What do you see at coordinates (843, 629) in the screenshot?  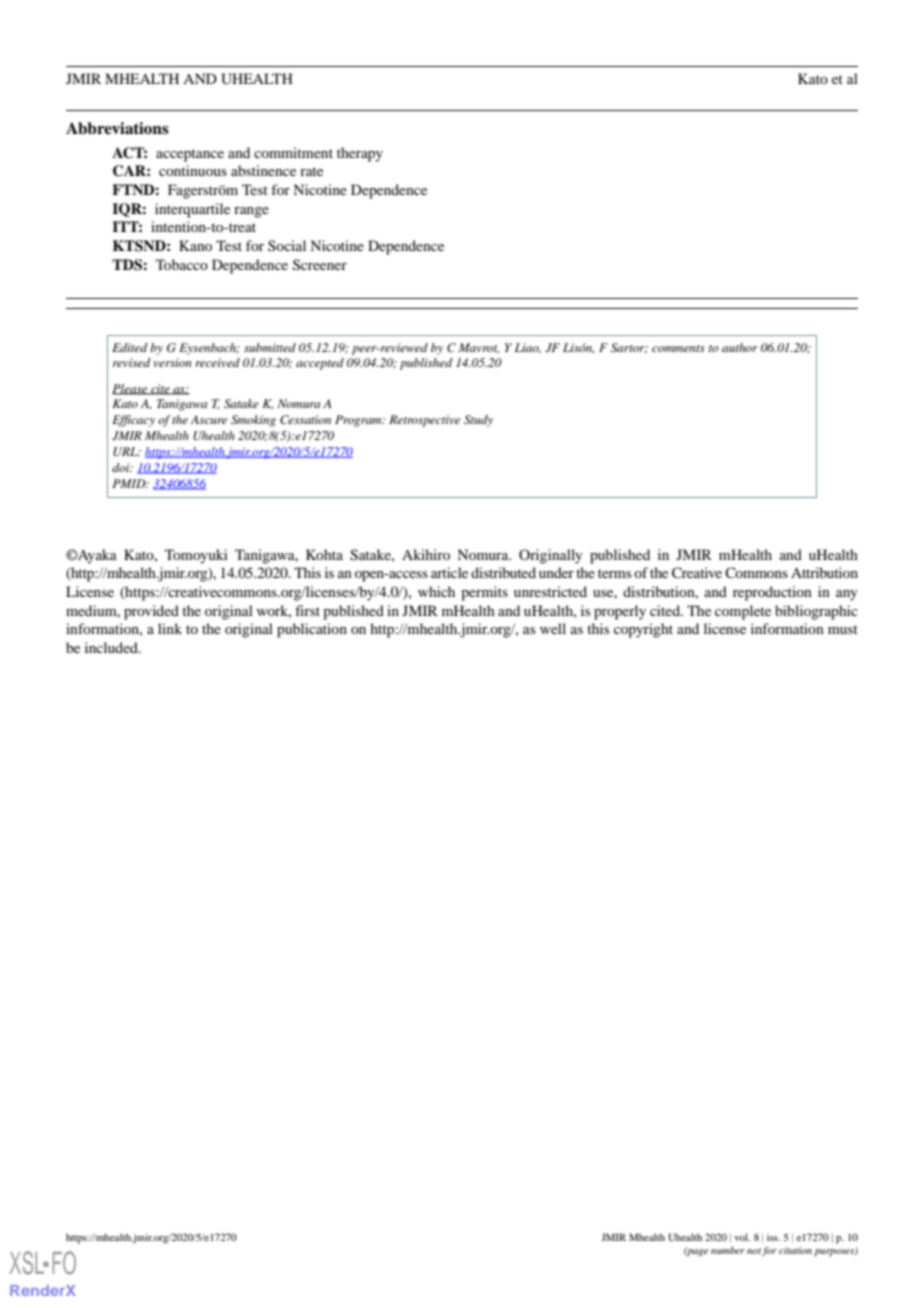 I see `must` at bounding box center [843, 629].
